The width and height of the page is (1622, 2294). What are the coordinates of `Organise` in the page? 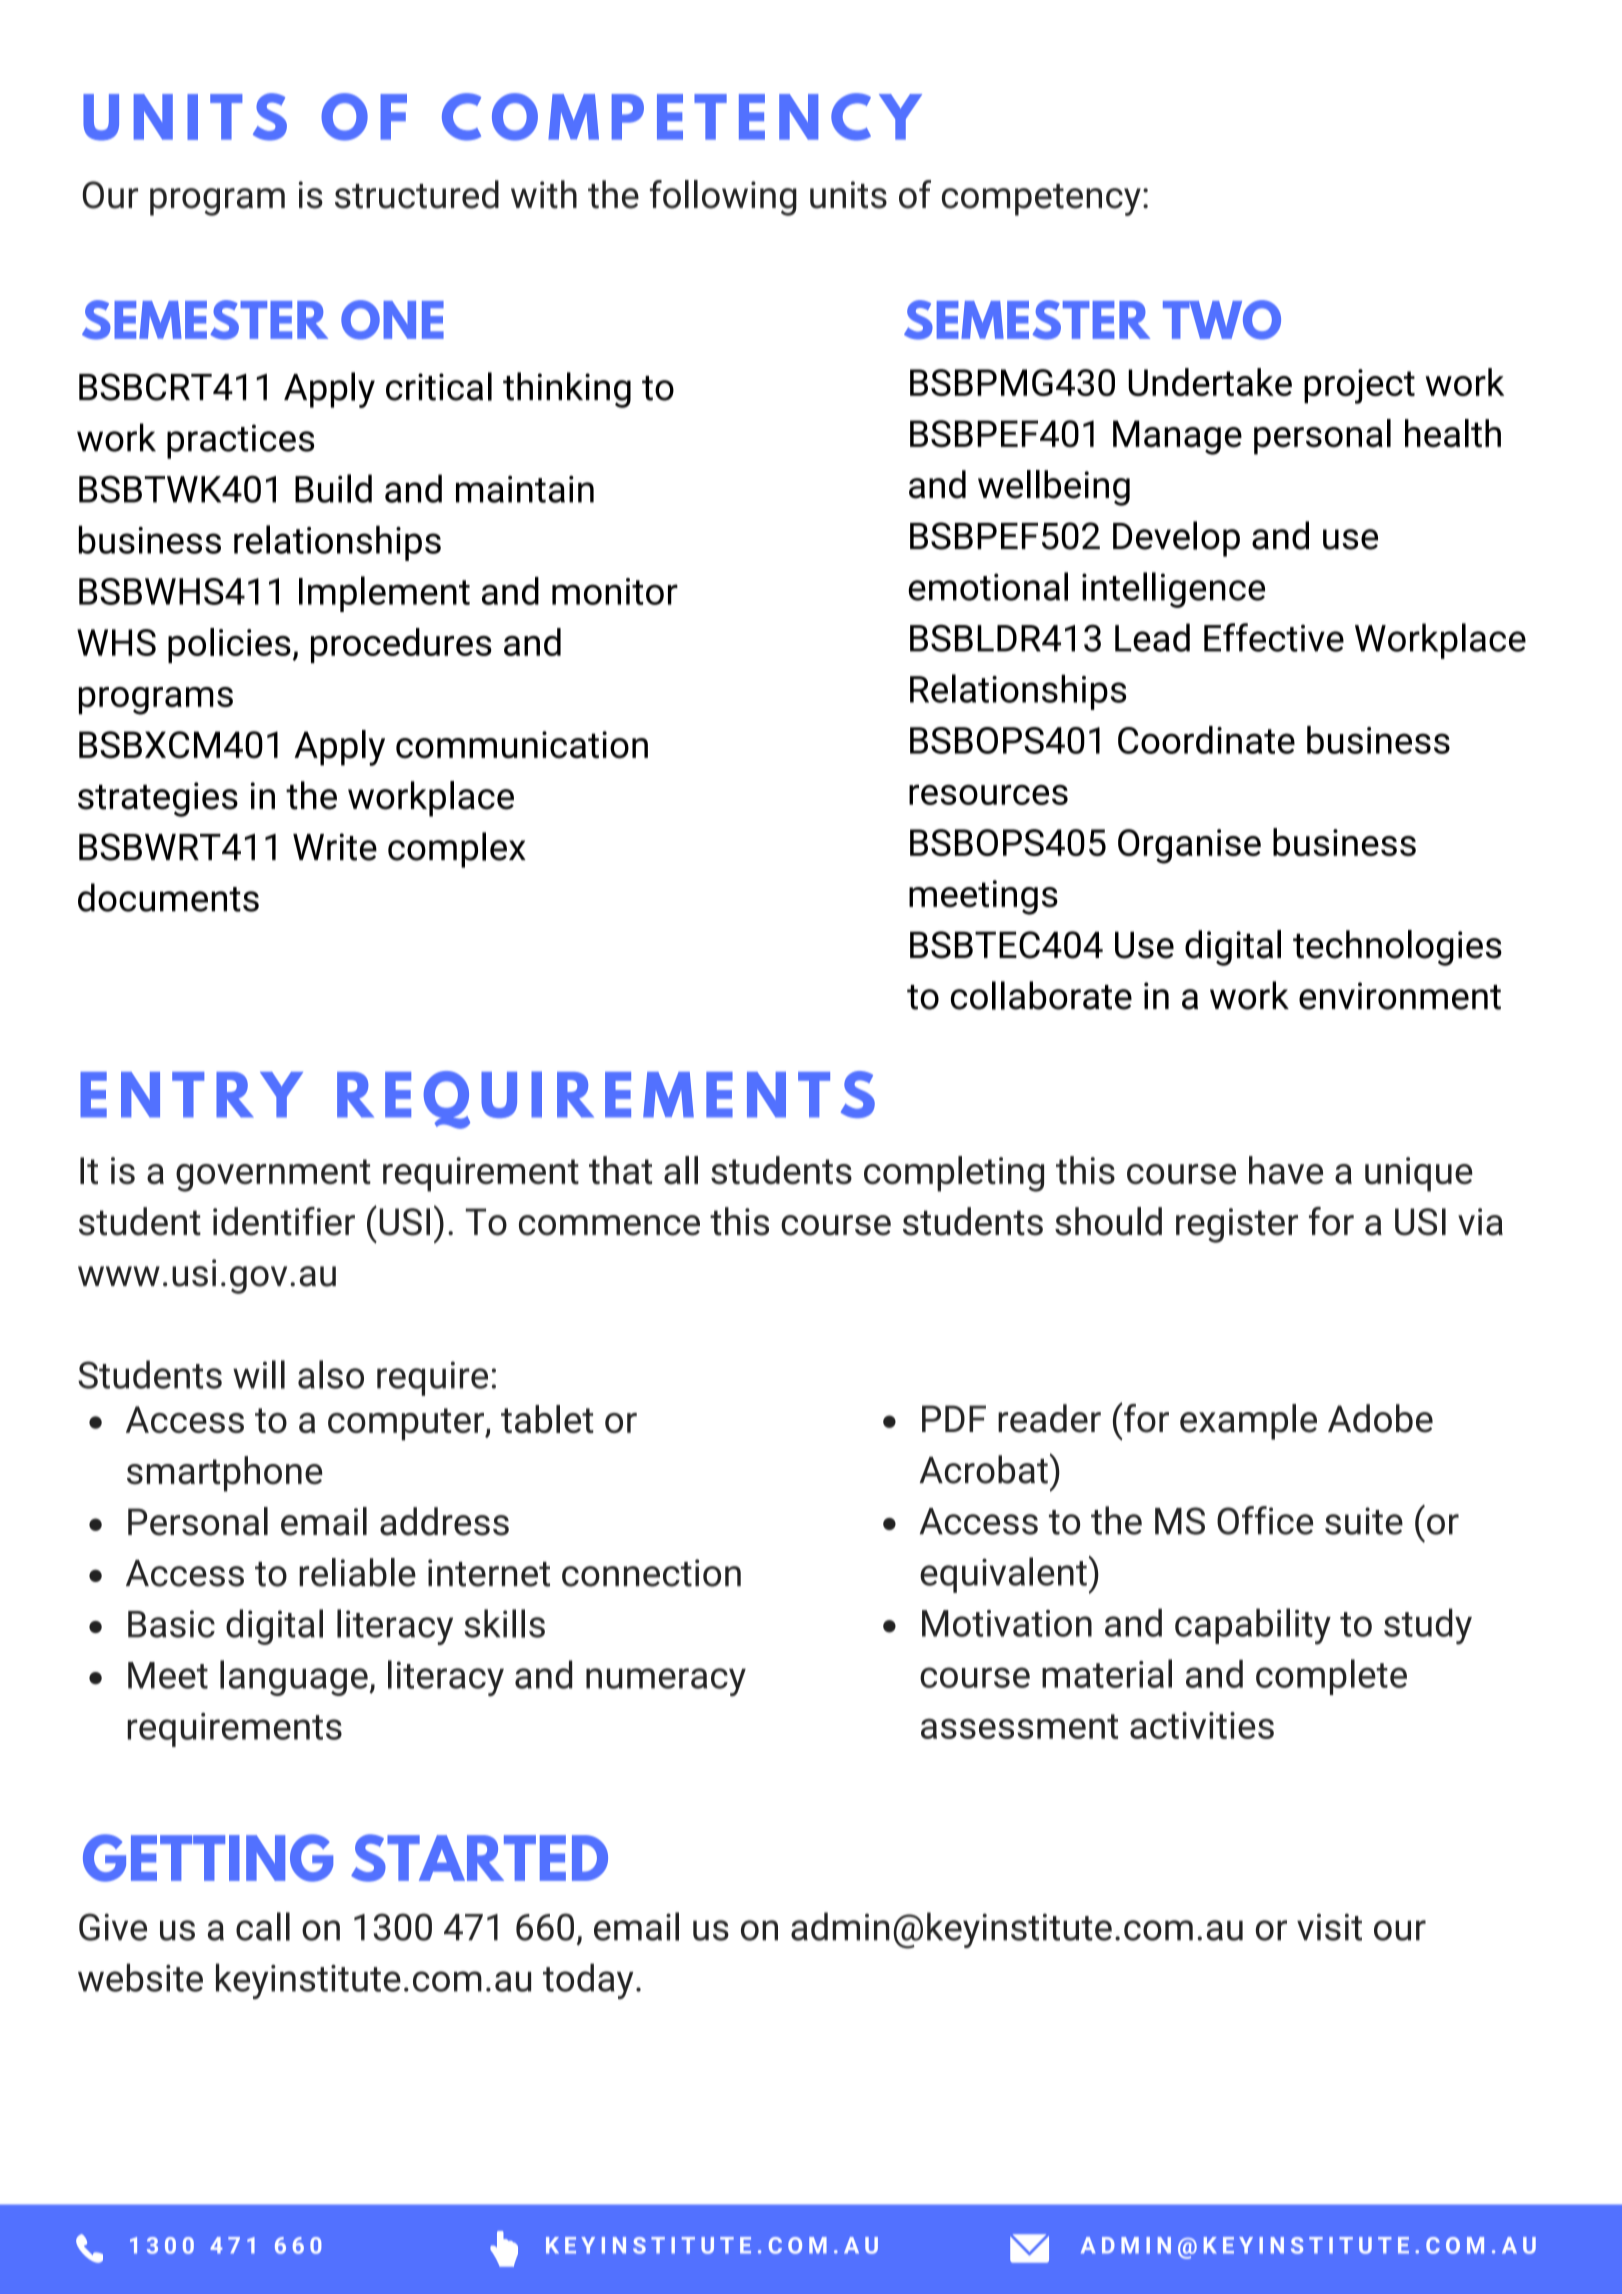 It's located at (1189, 846).
